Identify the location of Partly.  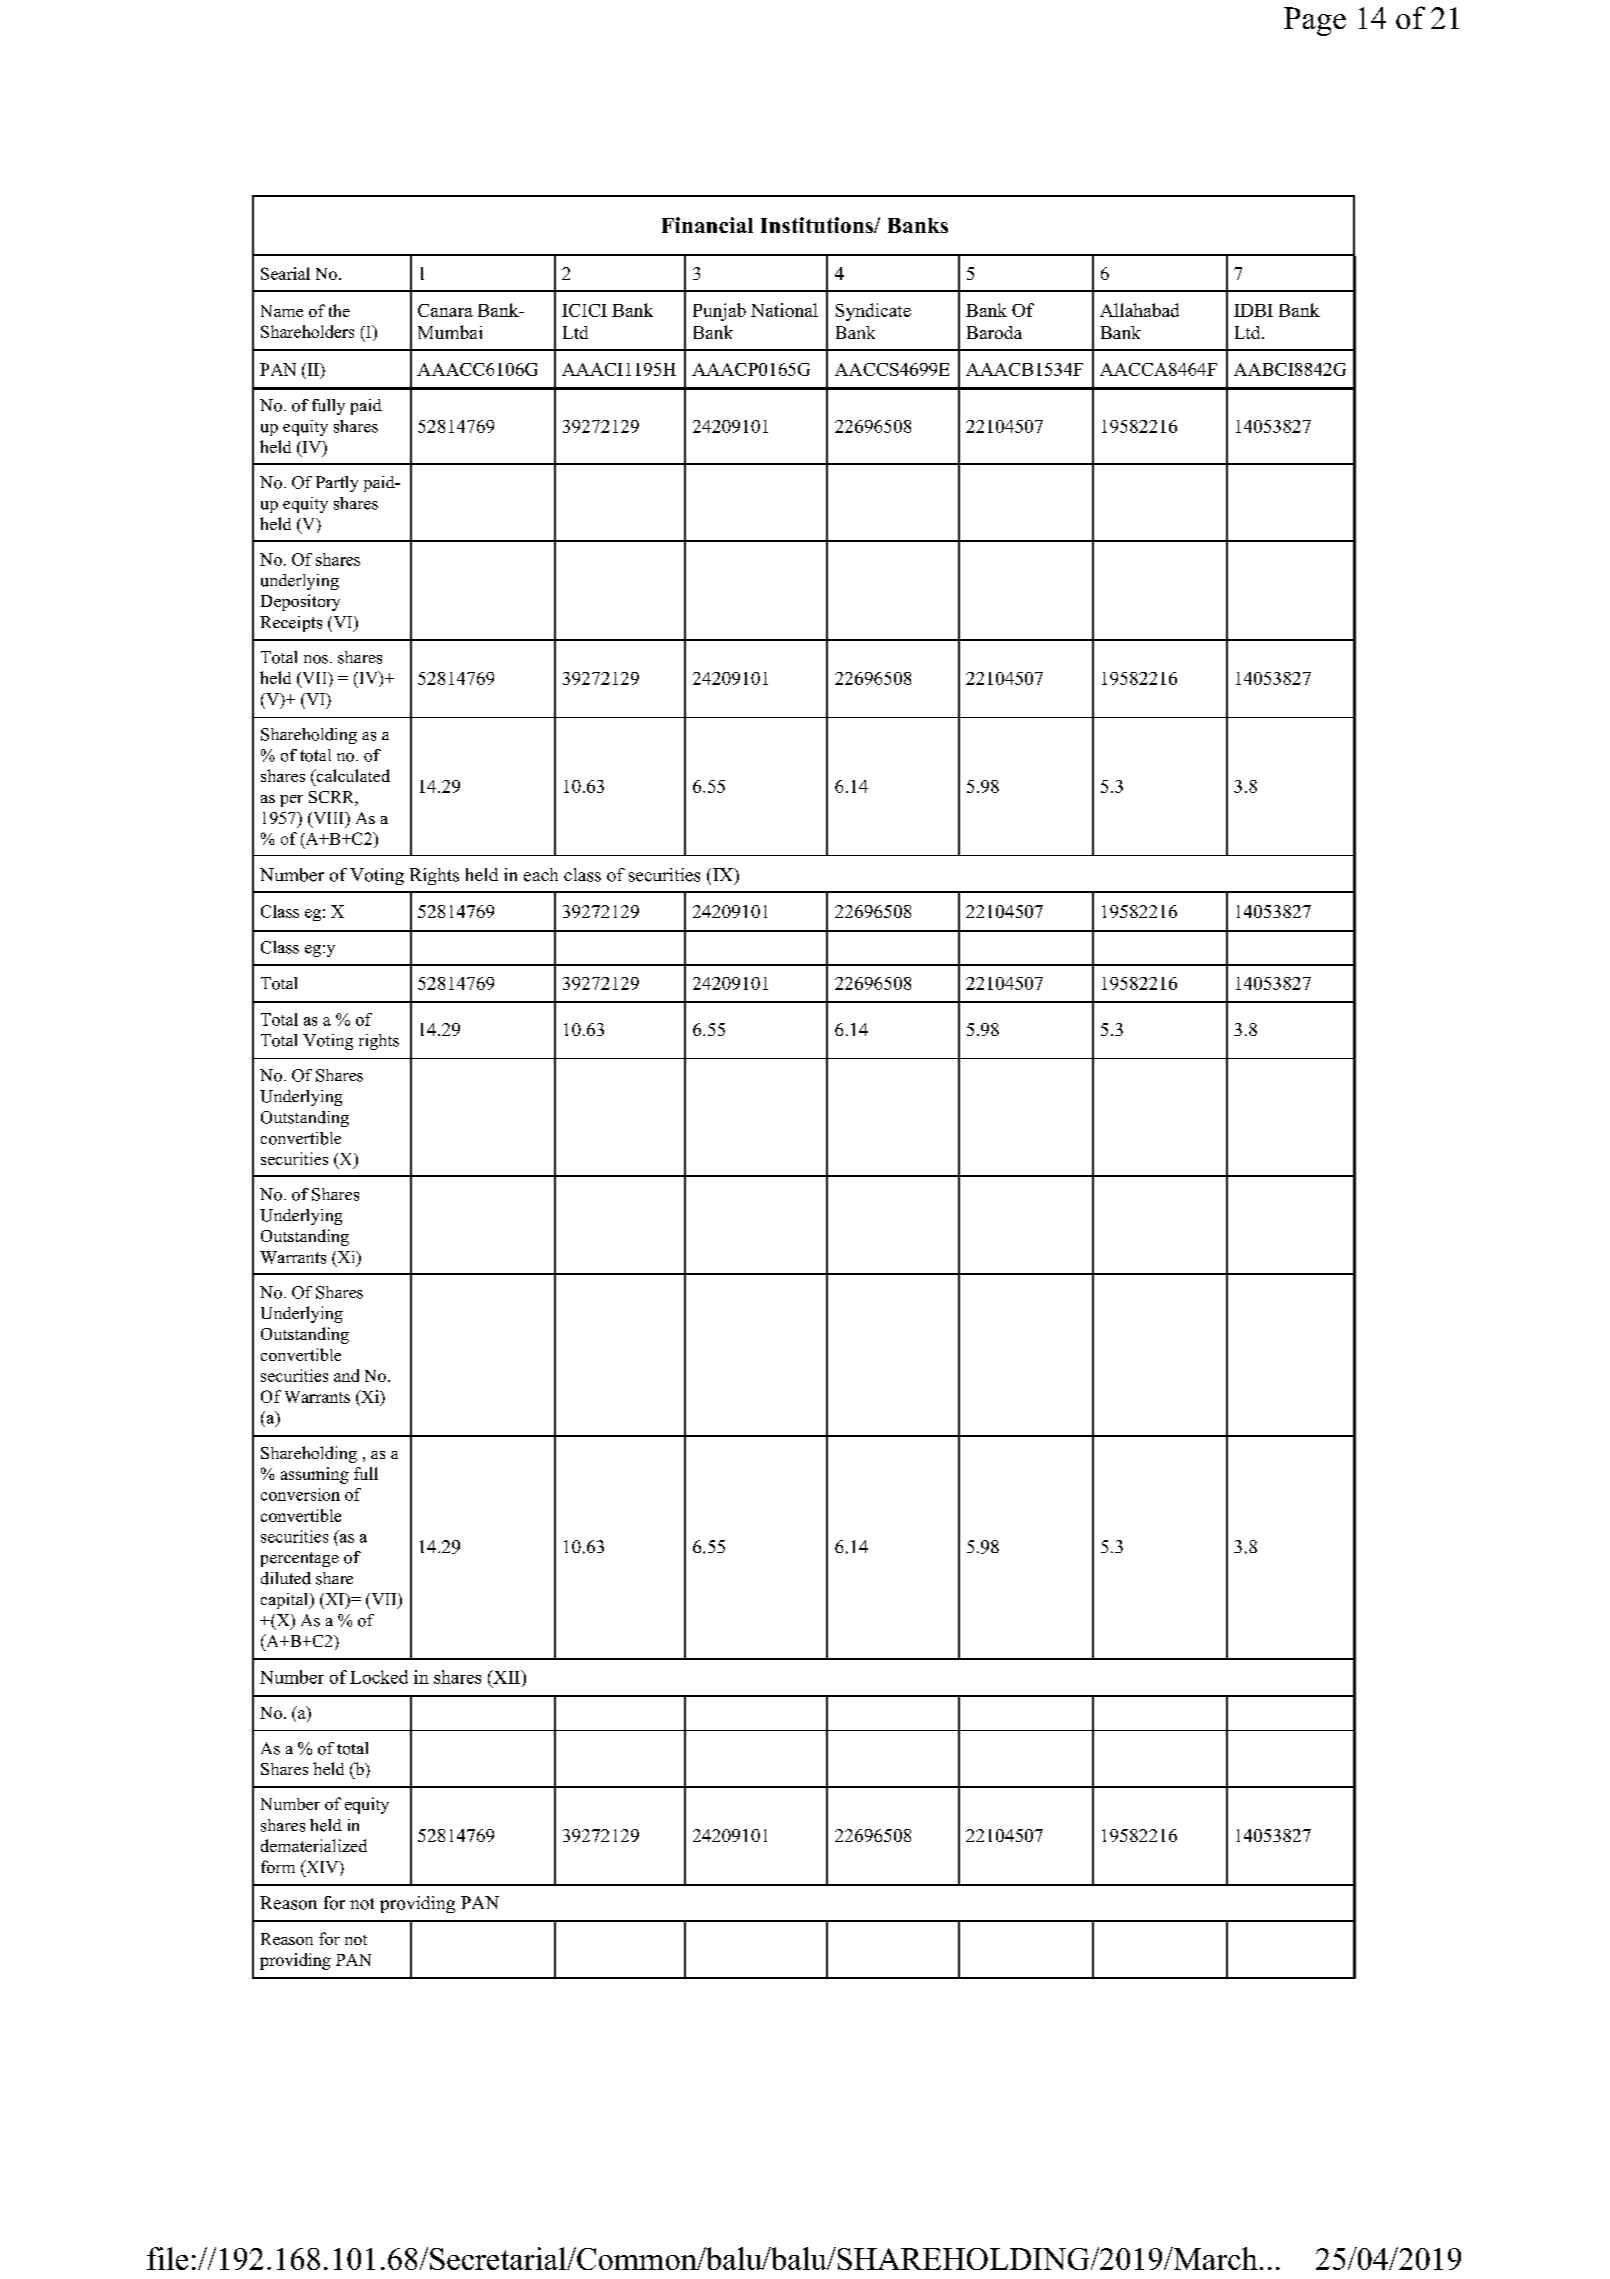
(337, 484).
